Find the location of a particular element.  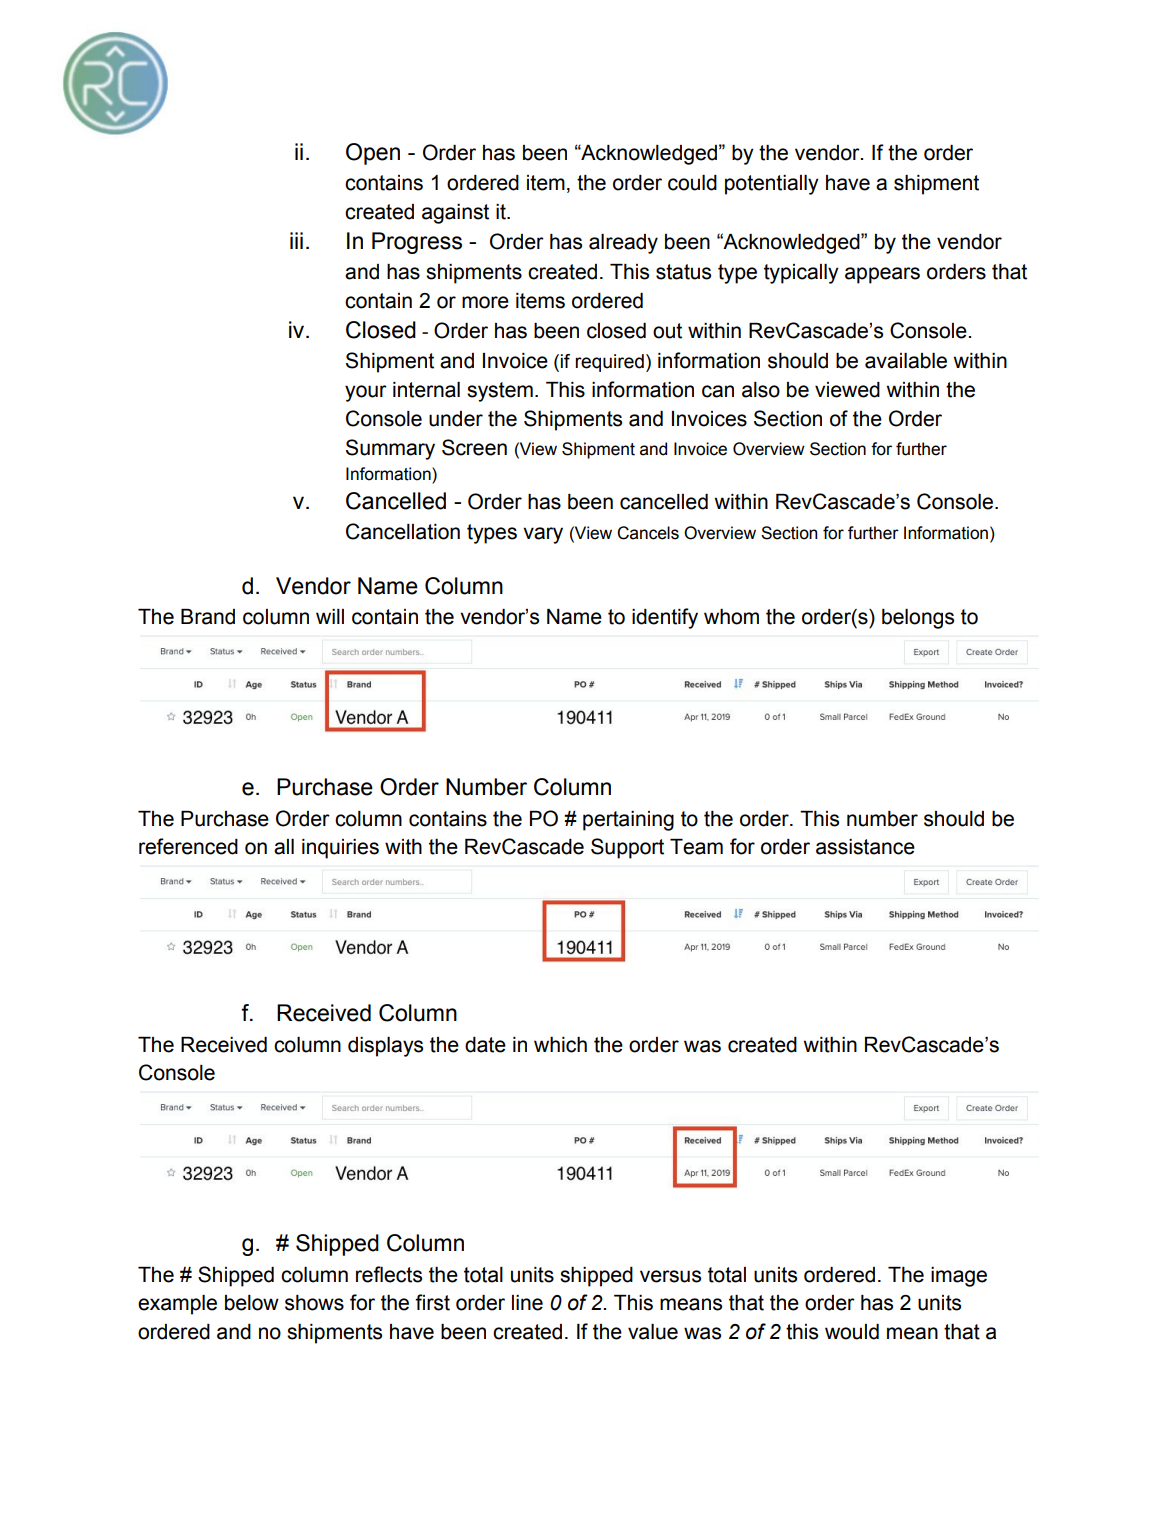

which is located at coordinates (560, 1045).
